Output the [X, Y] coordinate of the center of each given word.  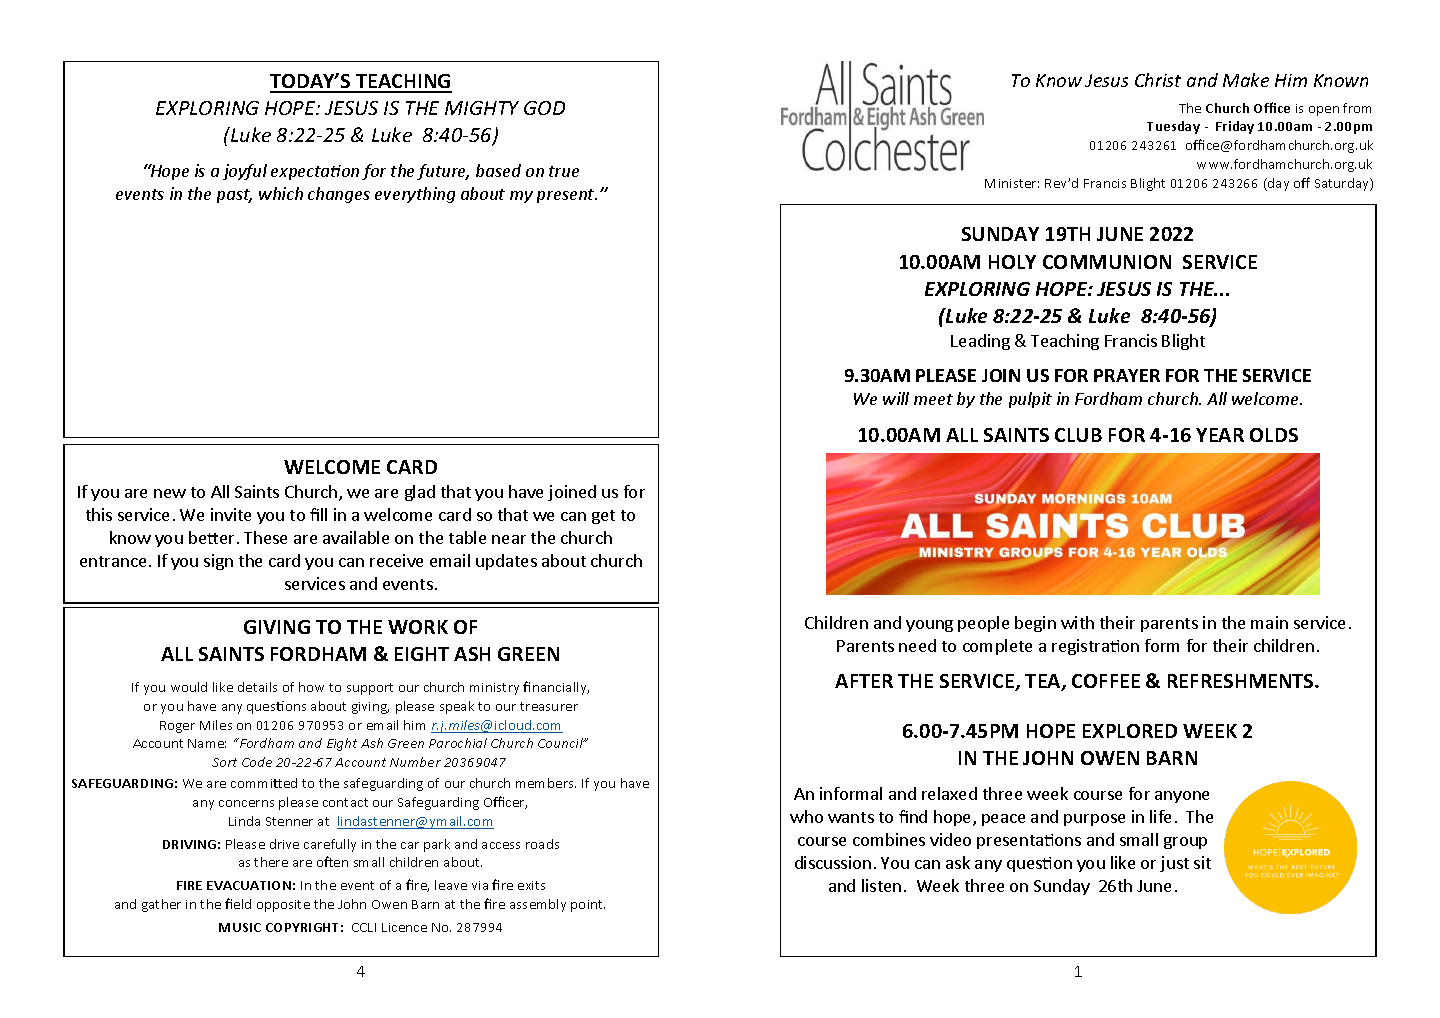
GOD [544, 108]
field [238, 903]
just [1174, 864]
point [588, 906]
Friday [1235, 127]
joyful [245, 172]
